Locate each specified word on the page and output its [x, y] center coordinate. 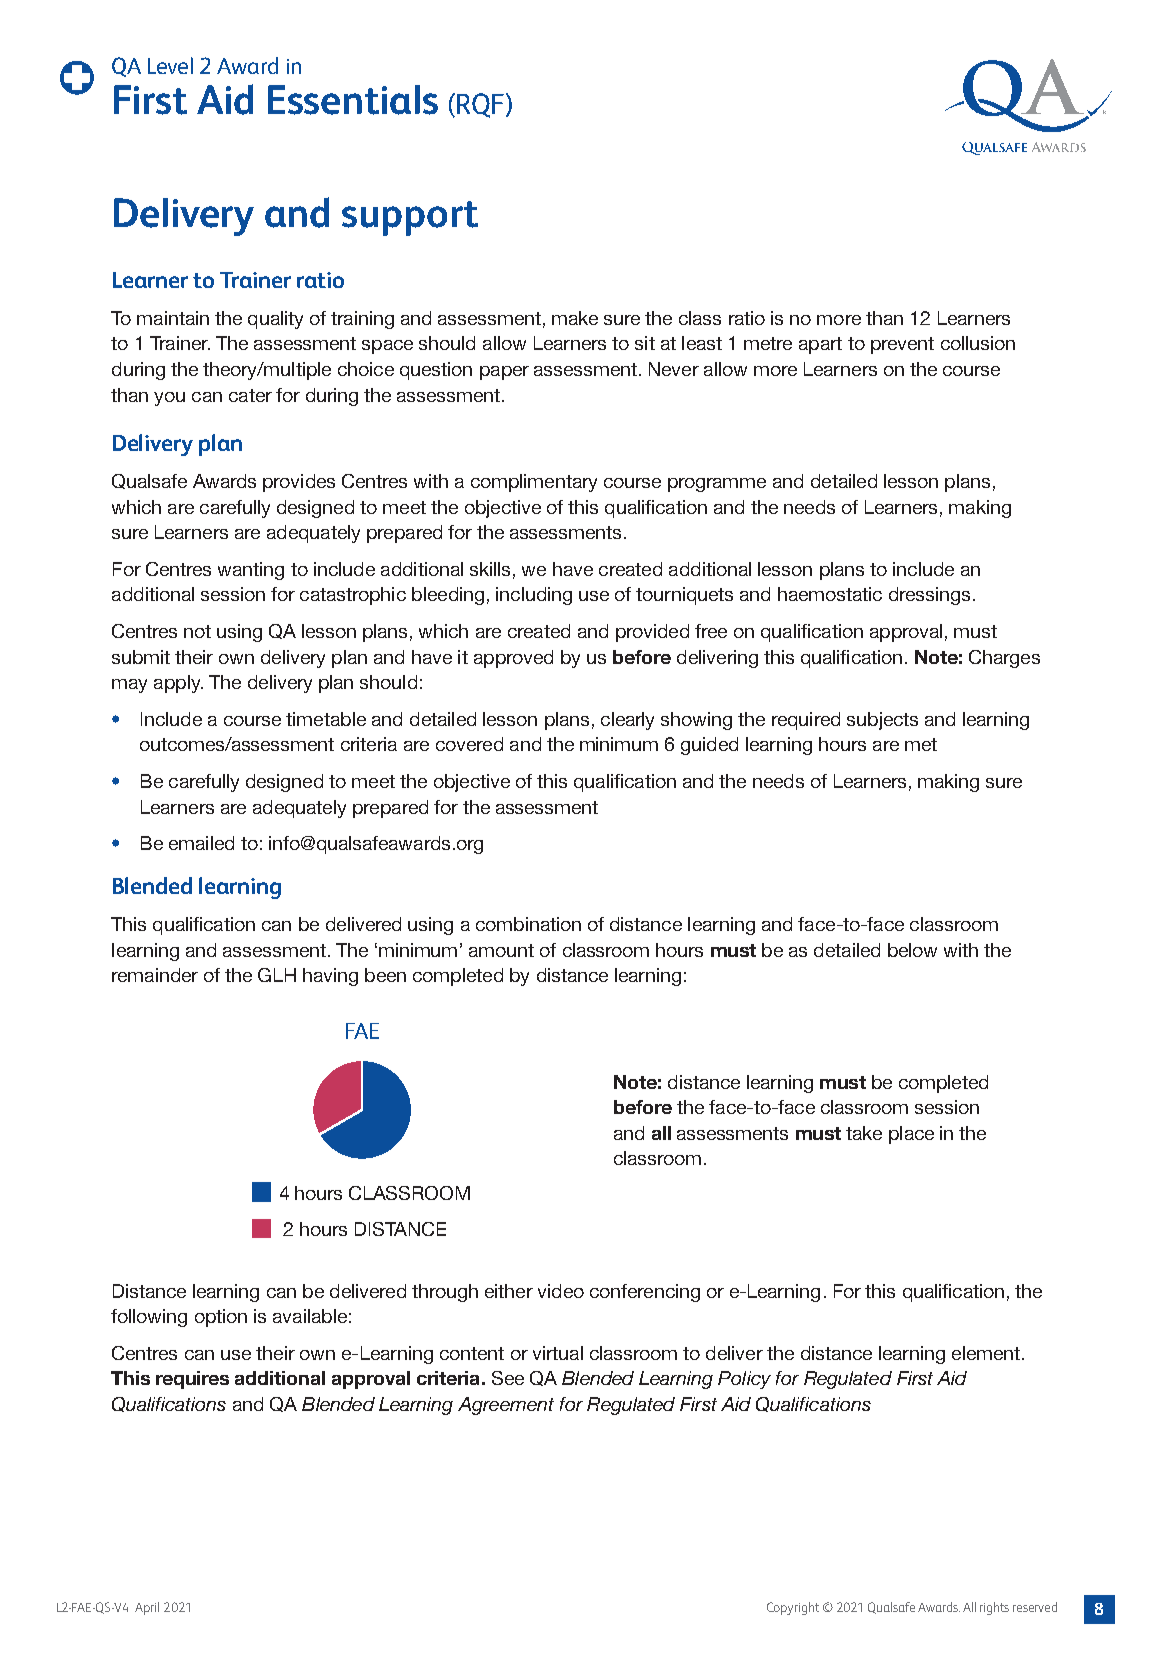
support [410, 218]
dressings [929, 596]
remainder [155, 975]
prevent [902, 345]
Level [170, 65]
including [534, 596]
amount [501, 950]
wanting [251, 571]
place [911, 1135]
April [147, 1608]
